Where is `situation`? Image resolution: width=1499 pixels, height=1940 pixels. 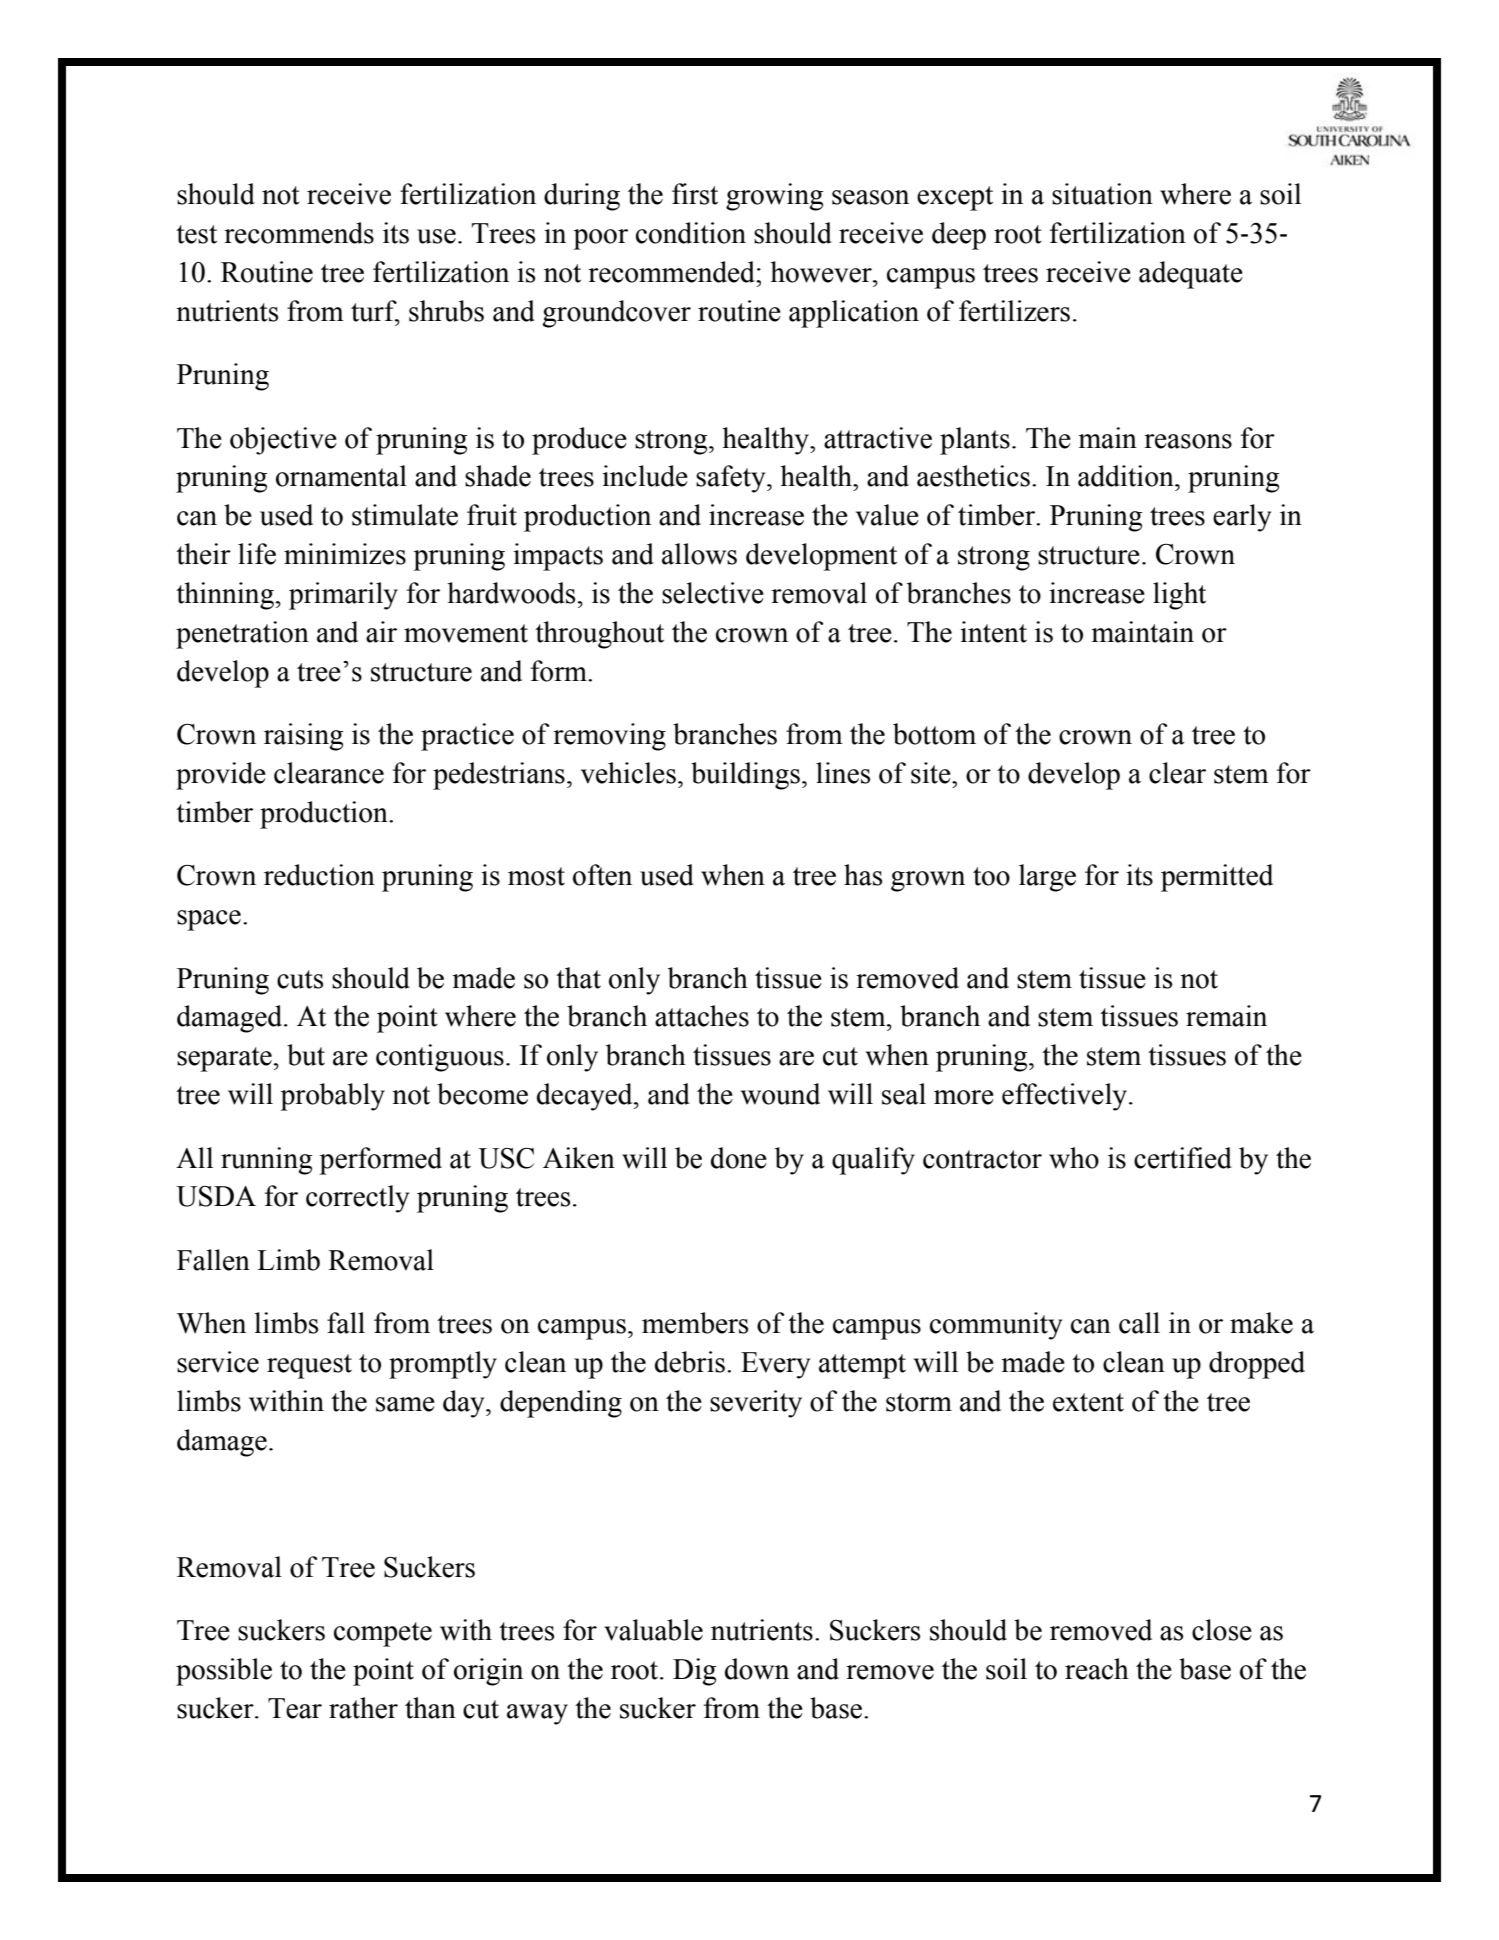
situation is located at coordinates (1102, 194).
